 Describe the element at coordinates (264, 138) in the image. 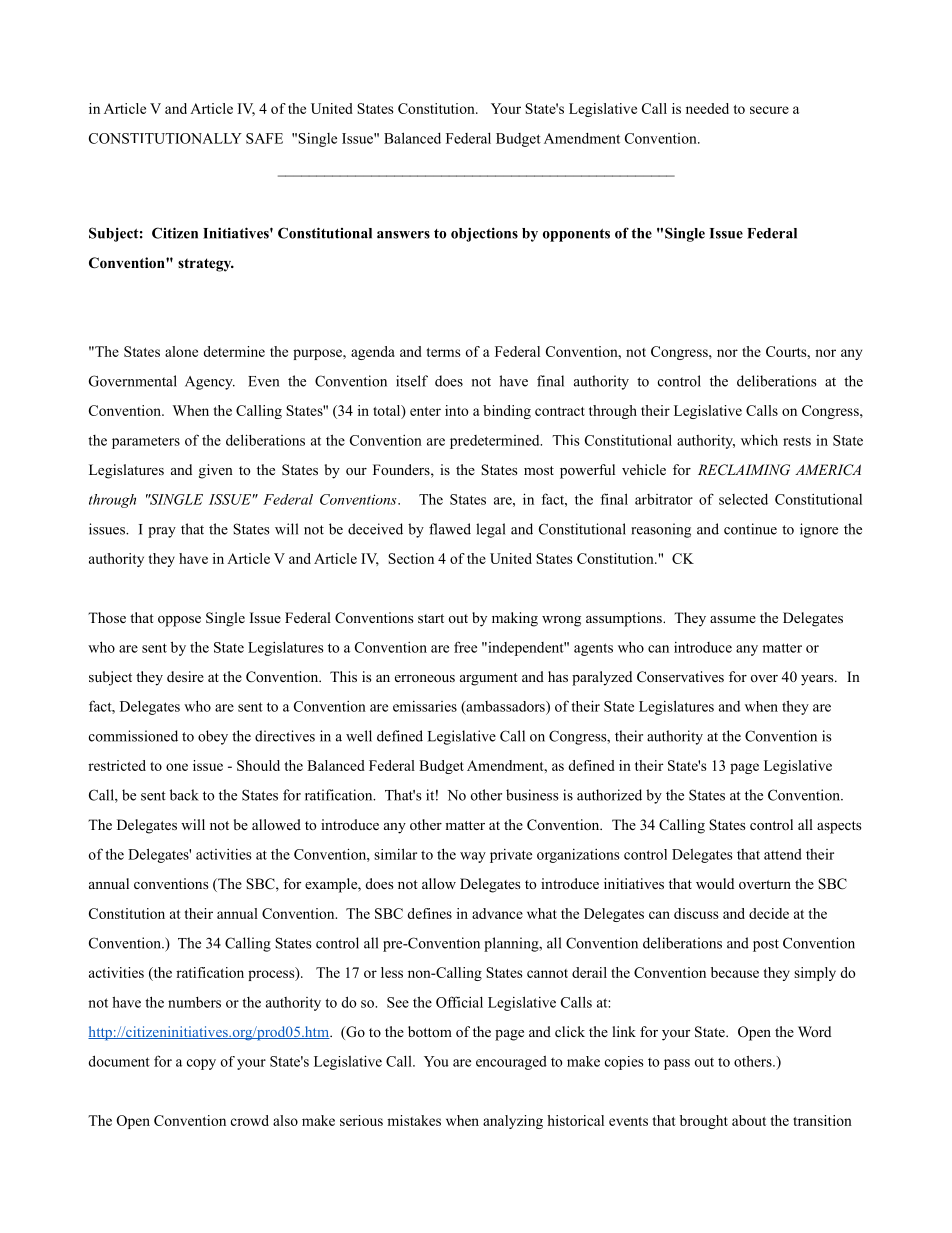

I see `SAFE` at that location.
